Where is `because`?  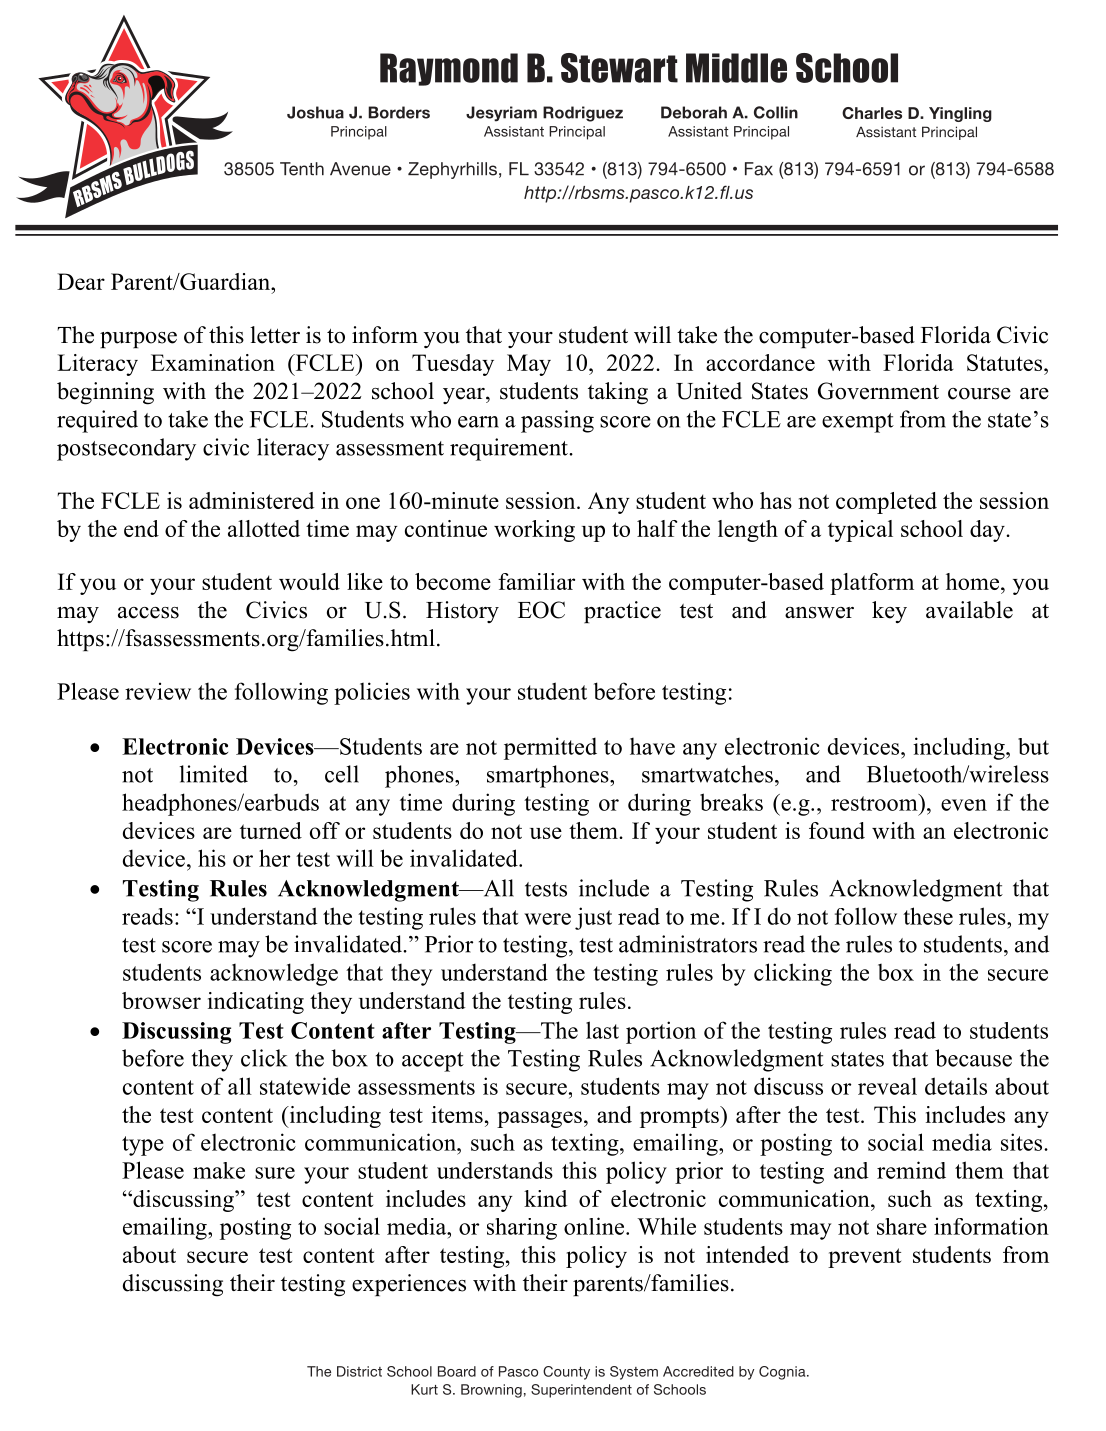
because is located at coordinates (973, 1058).
